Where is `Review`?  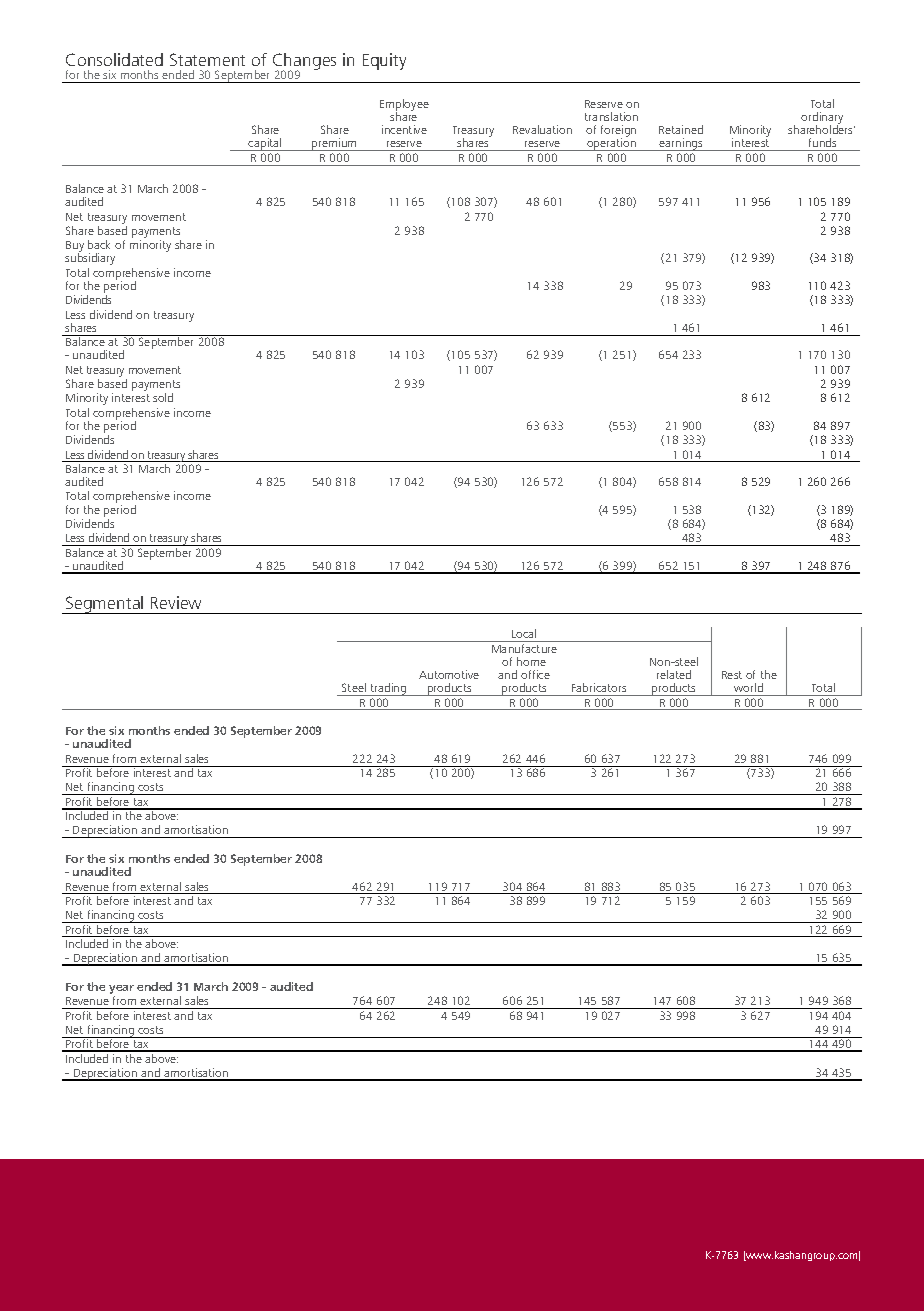
Review is located at coordinates (176, 602).
